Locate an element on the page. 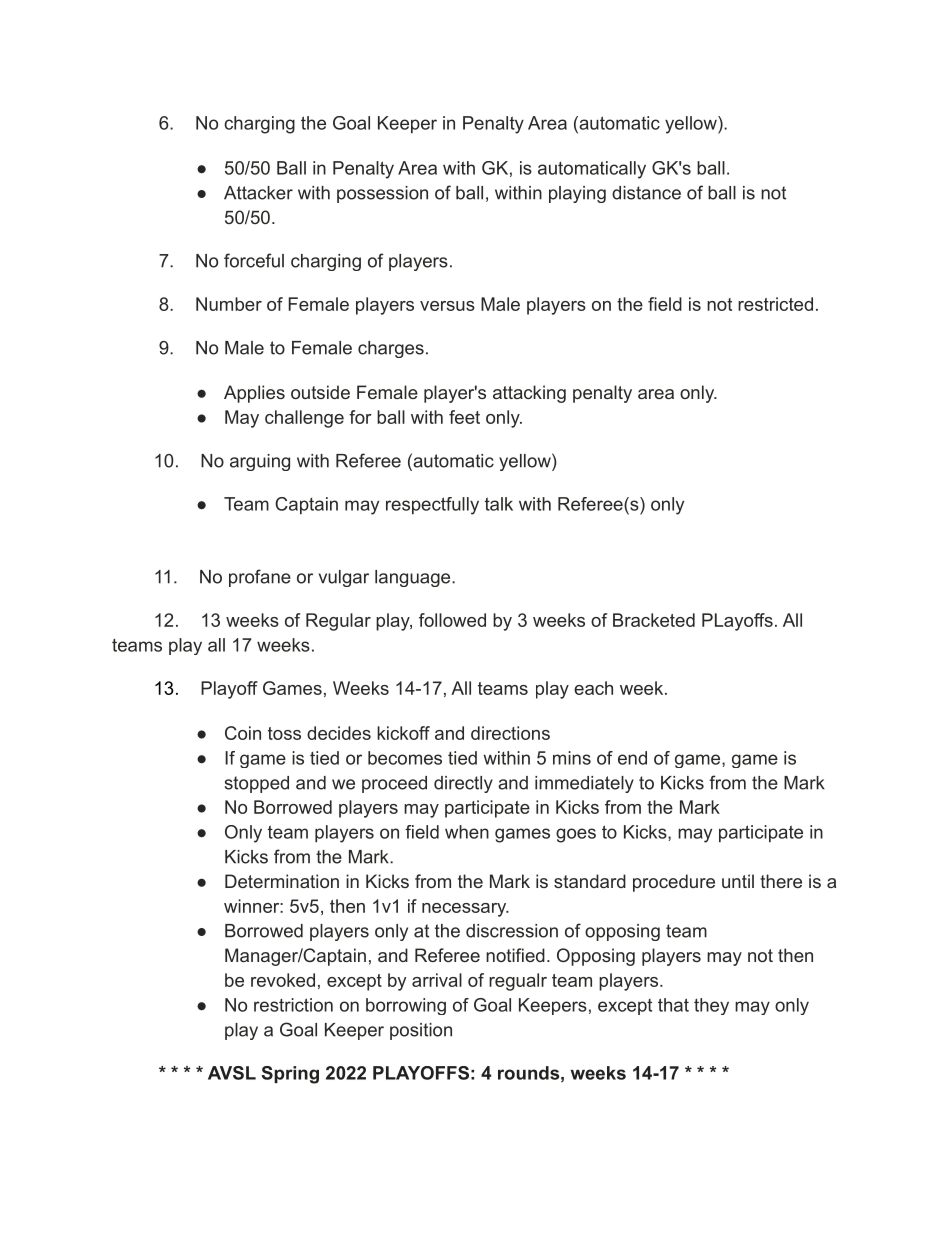 The image size is (952, 1233). followed is located at coordinates (452, 620).
